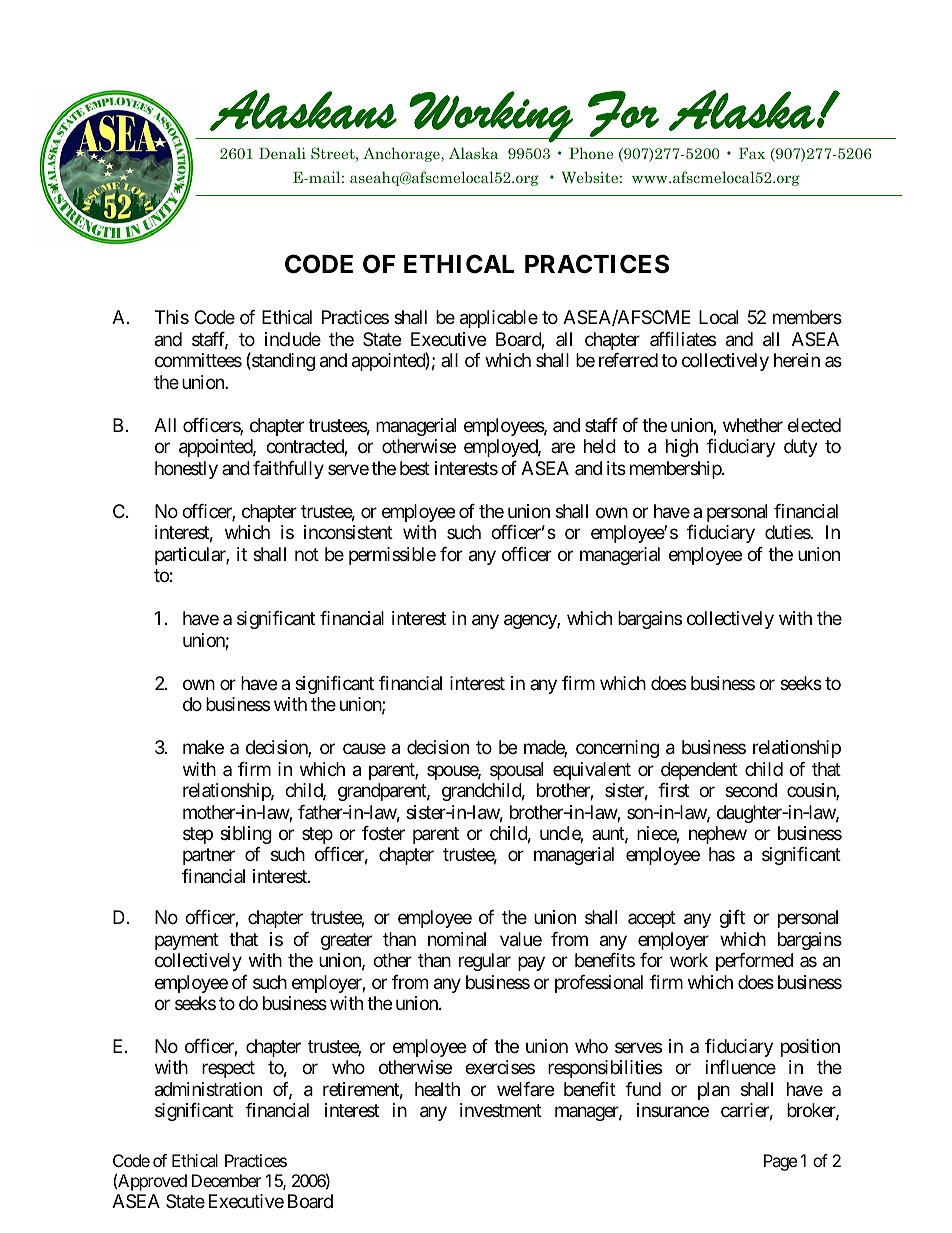  Describe the element at coordinates (473, 153) in the screenshot. I see `Alaska` at that location.
